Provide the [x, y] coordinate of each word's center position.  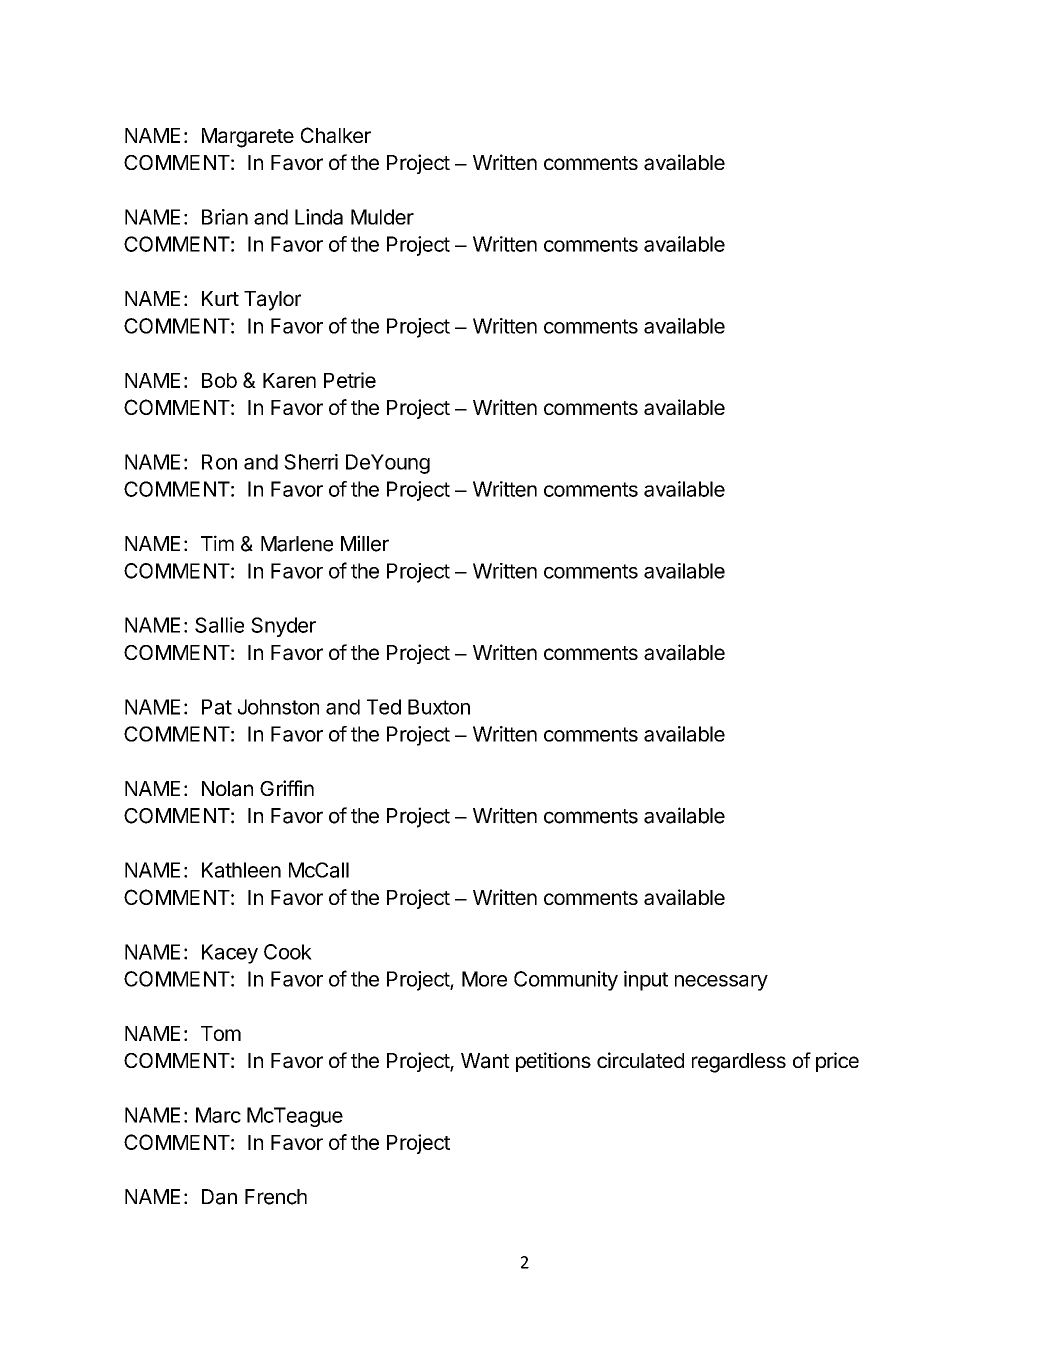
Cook [288, 952]
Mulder [382, 217]
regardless [739, 1063]
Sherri [311, 462]
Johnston [278, 707]
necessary [721, 983]
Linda [319, 217]
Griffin [287, 788]
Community [566, 981]
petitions [553, 1062]
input [646, 981]
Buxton [439, 707]
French [276, 1197]
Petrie [350, 380]
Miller [365, 543]
